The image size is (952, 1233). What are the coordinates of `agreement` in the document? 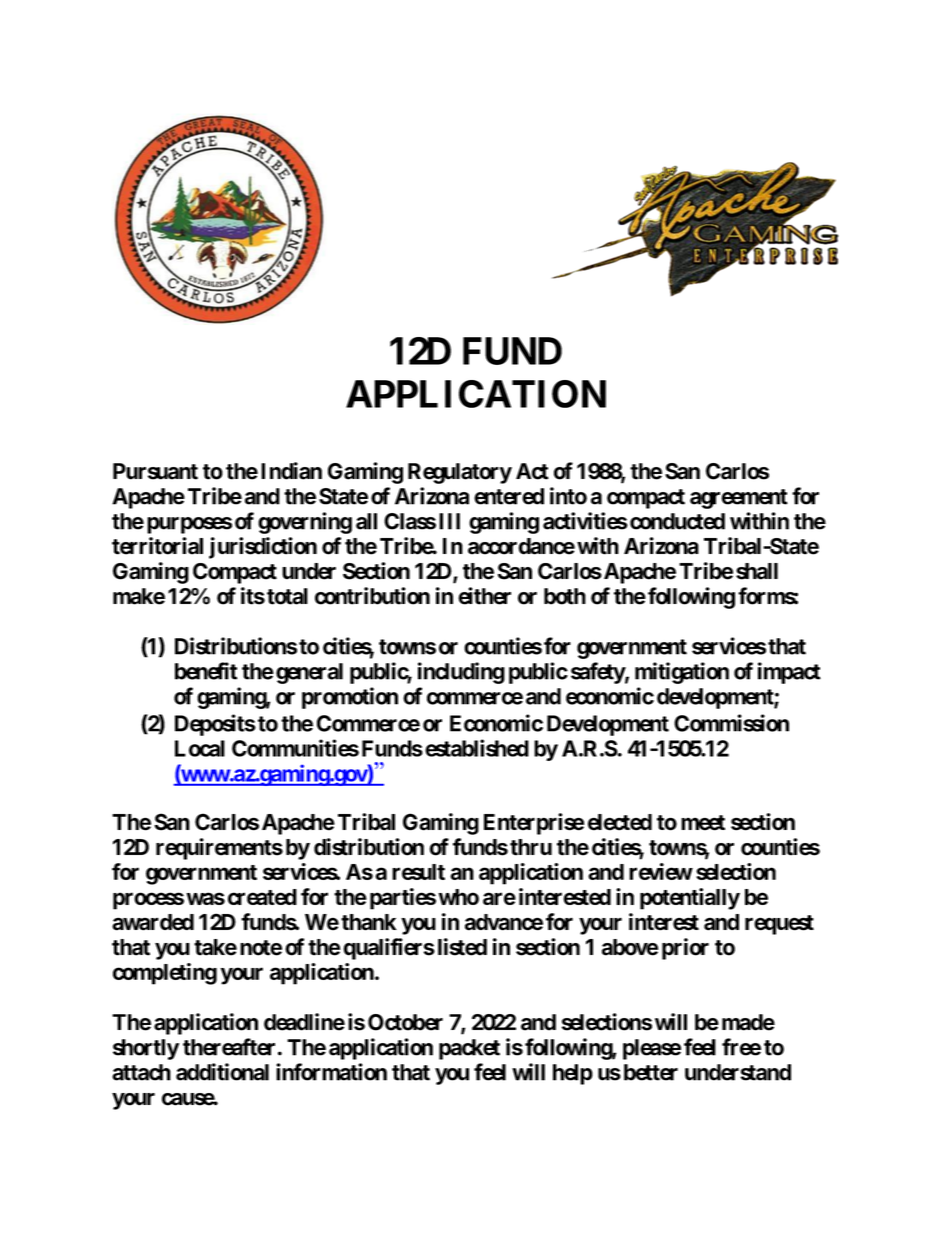 It's located at (739, 499).
